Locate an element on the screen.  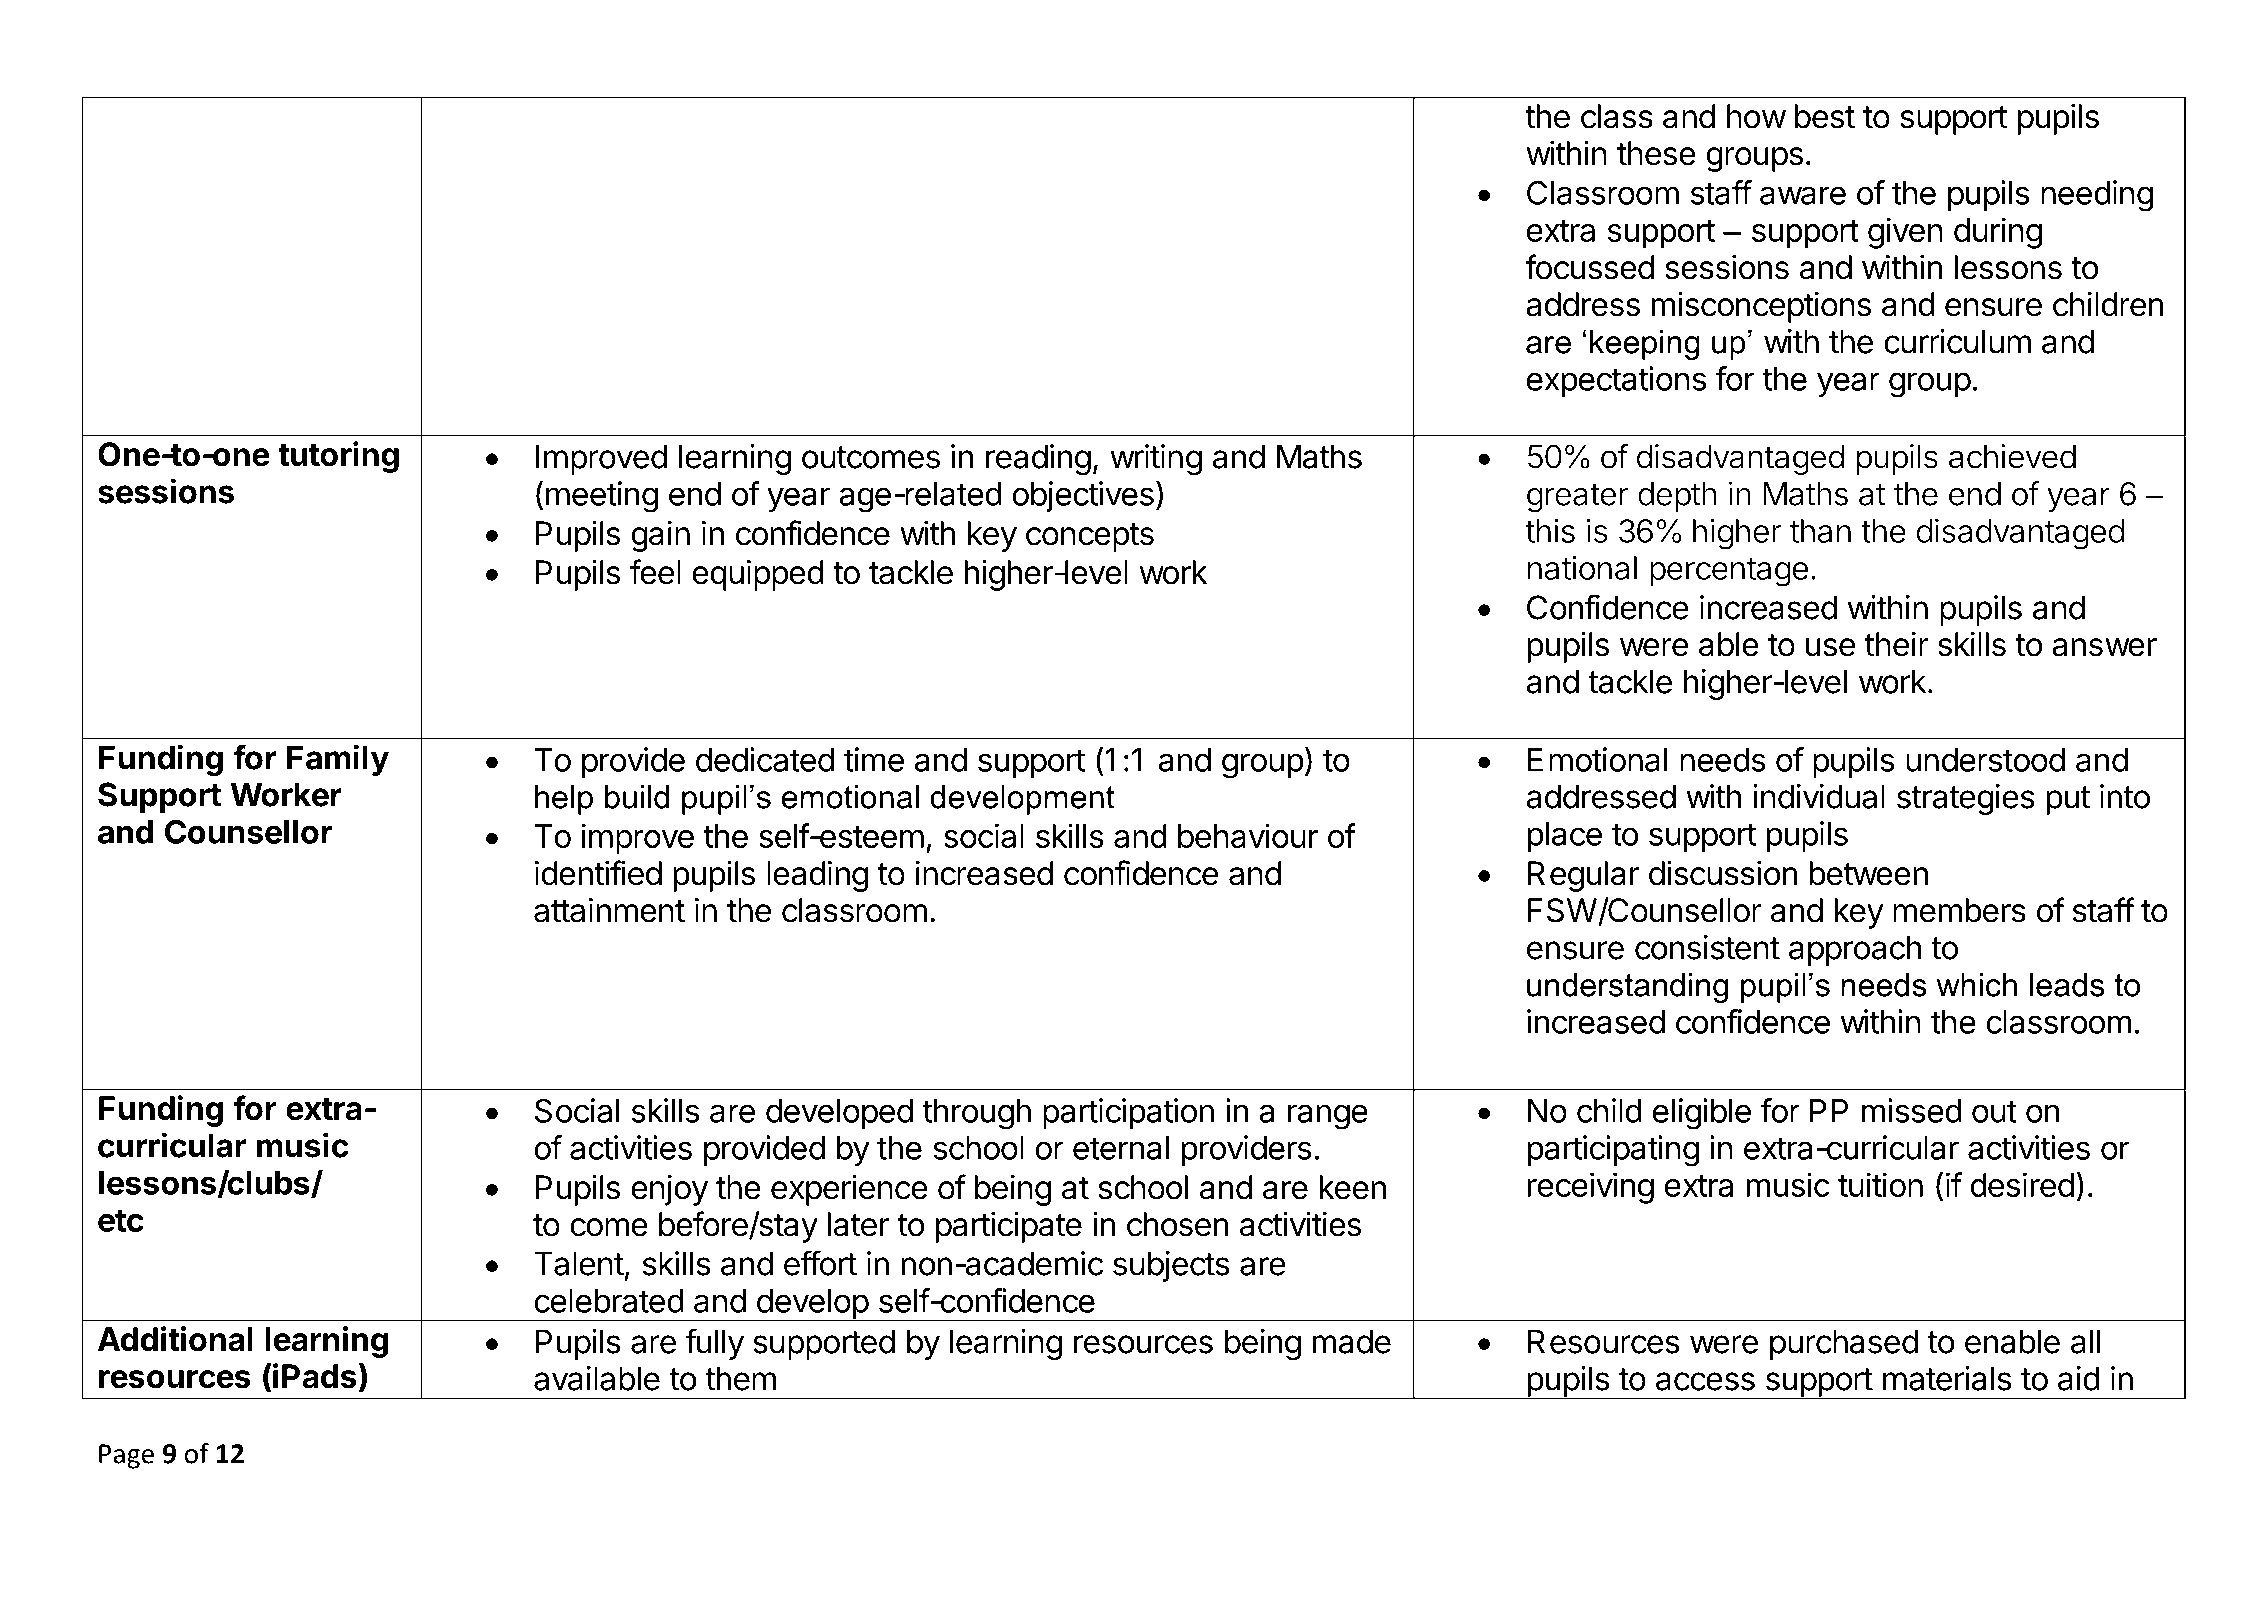
attainment is located at coordinates (609, 910).
